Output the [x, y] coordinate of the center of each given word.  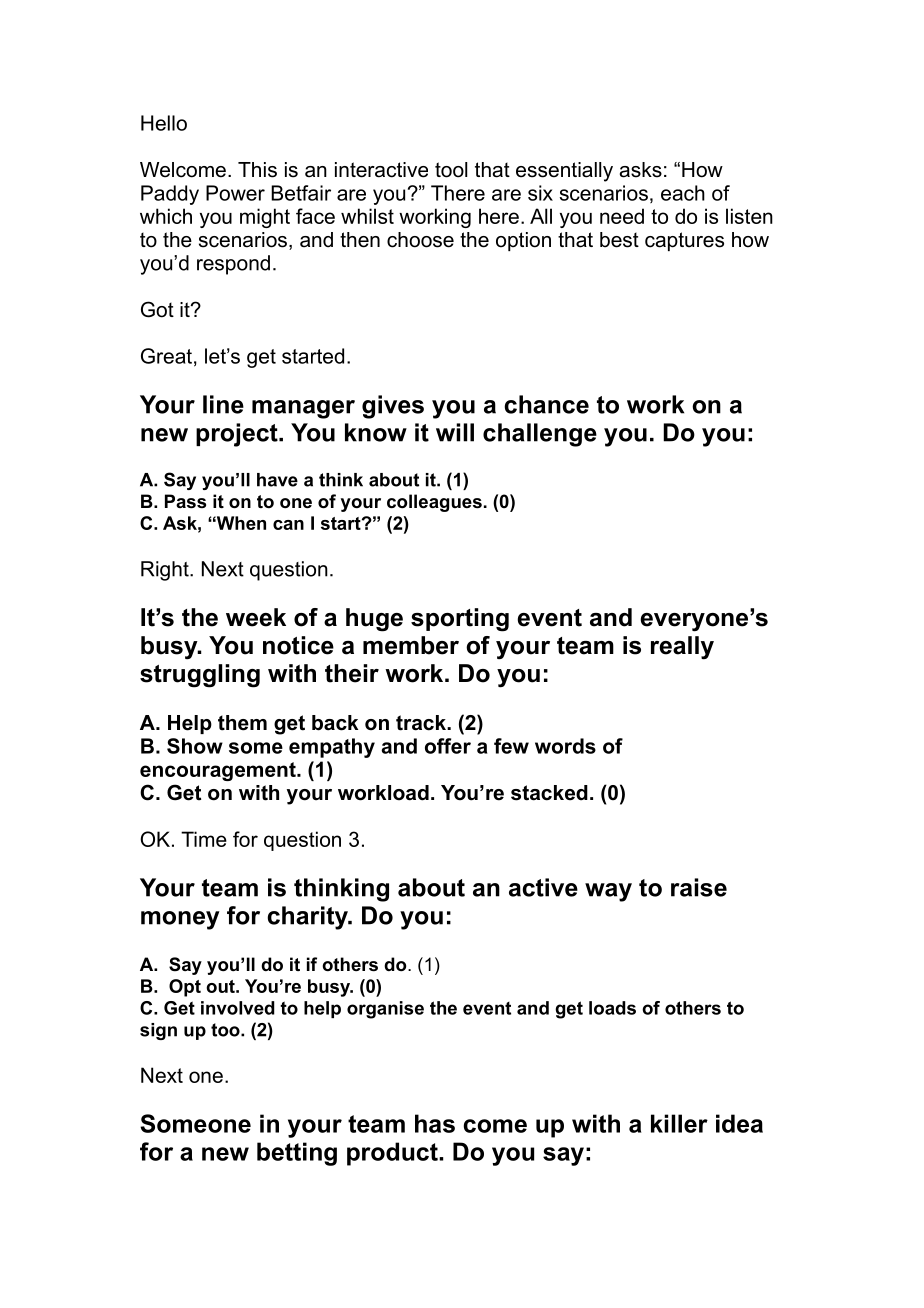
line [223, 404]
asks [641, 170]
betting [297, 1154]
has [435, 1123]
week [256, 617]
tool [451, 170]
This [257, 170]
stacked [549, 793]
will [455, 432]
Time [204, 839]
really [682, 648]
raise [699, 887]
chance [546, 404]
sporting [460, 620]
